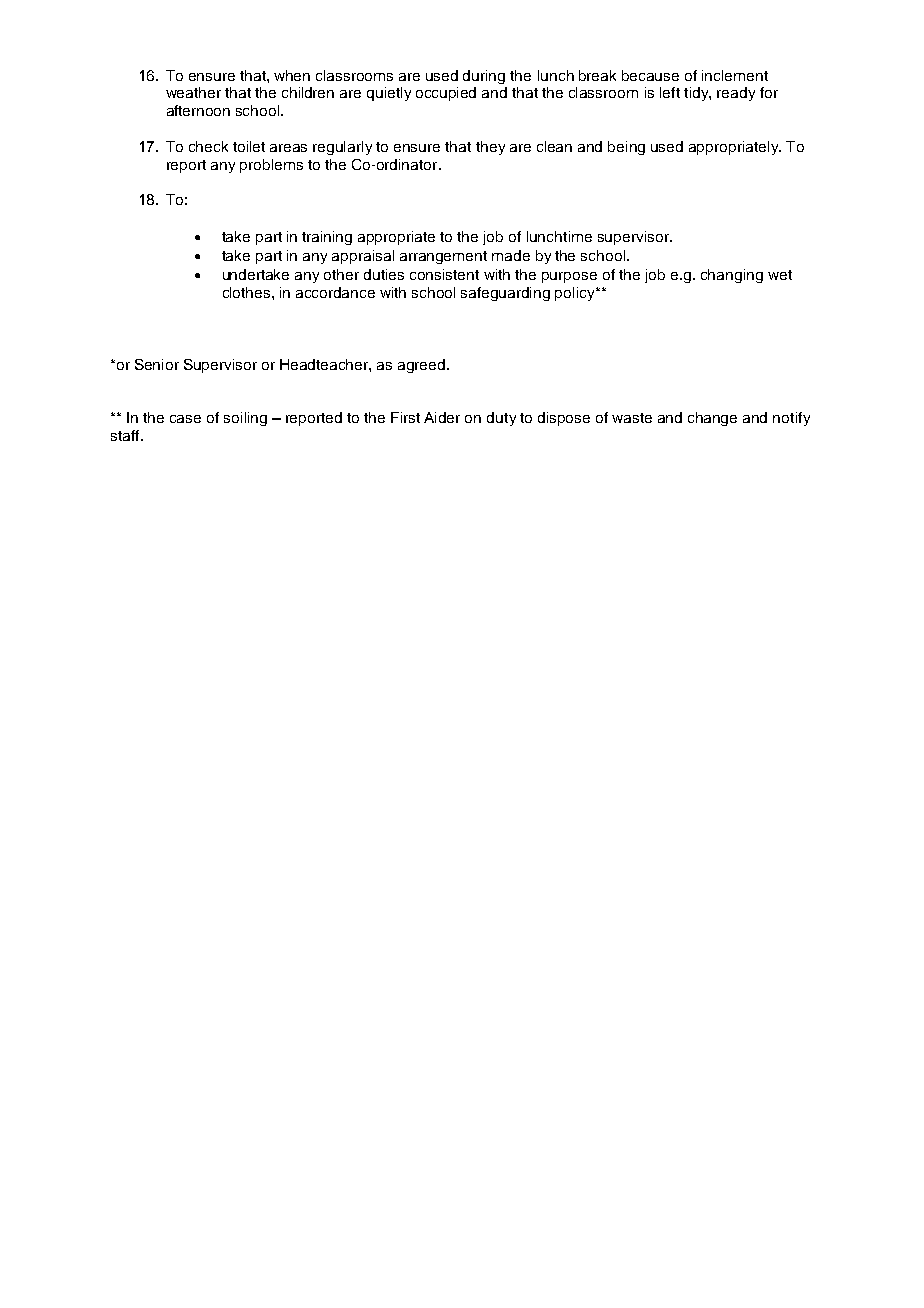 The width and height of the image is (924, 1308). I want to click on clothes, so click(248, 292).
